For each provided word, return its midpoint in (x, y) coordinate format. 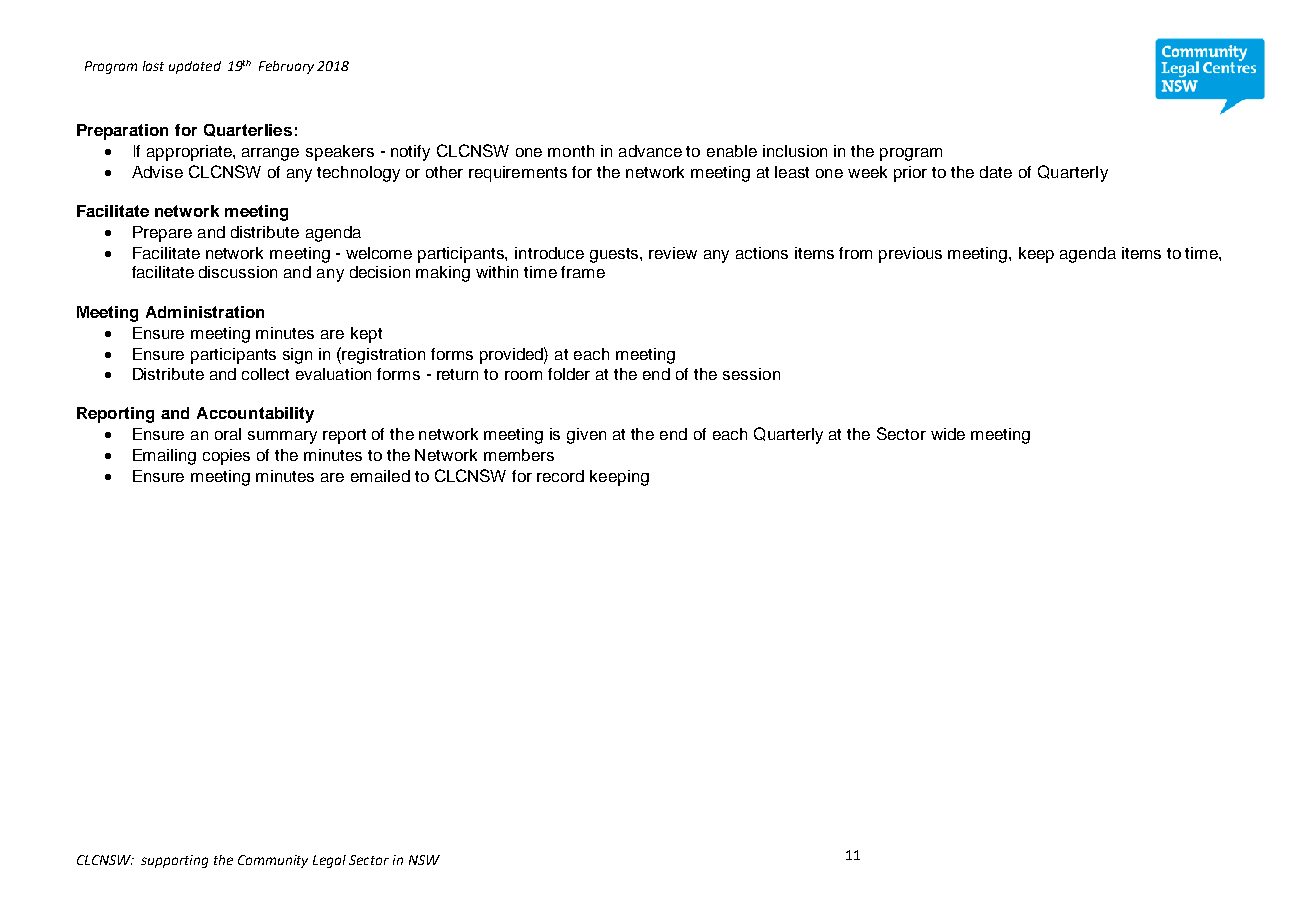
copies (226, 457)
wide (948, 434)
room (523, 375)
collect (265, 374)
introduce (549, 253)
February (286, 67)
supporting (174, 861)
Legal (329, 861)
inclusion (795, 151)
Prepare (162, 234)
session (751, 374)
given (586, 436)
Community (273, 861)
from (855, 253)
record (560, 476)
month (571, 151)
